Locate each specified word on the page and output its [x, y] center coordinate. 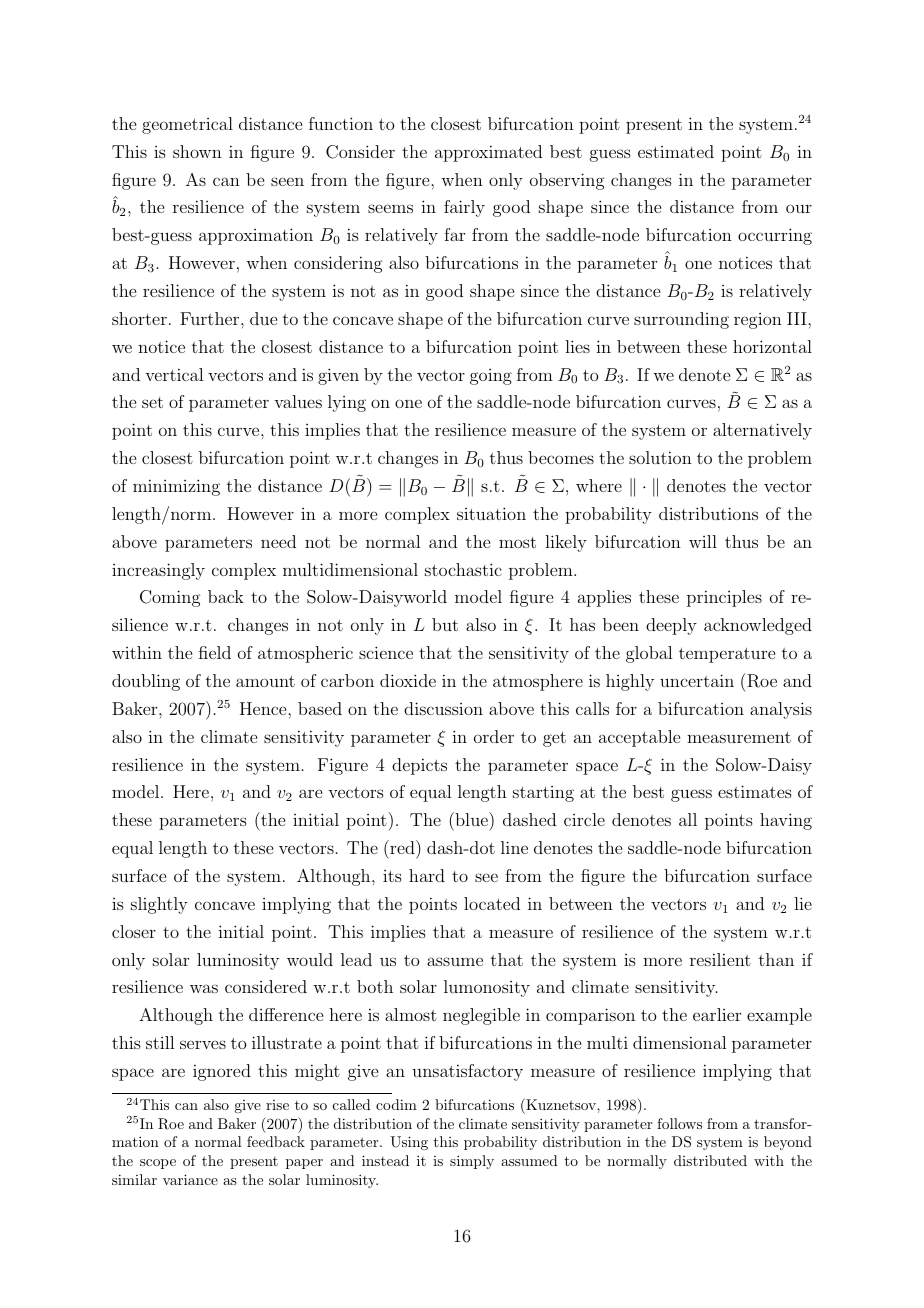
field [215, 652]
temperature [727, 655]
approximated [488, 153]
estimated [676, 151]
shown [197, 151]
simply [472, 1162]
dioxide [408, 680]
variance [190, 1179]
